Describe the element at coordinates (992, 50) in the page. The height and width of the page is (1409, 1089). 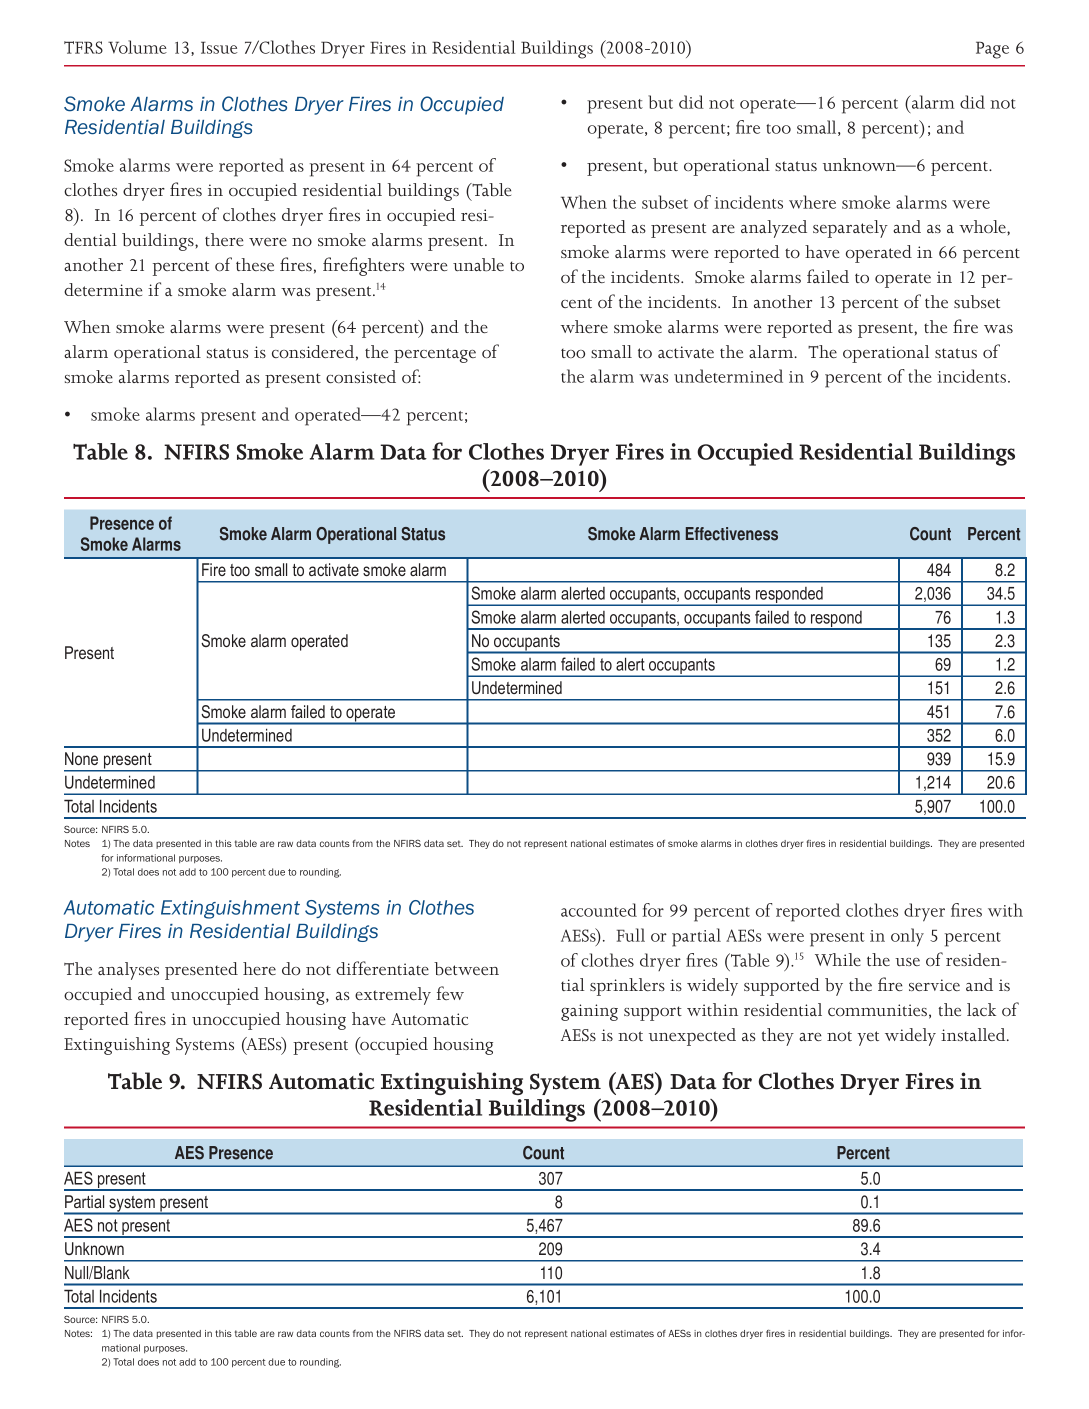
I see `Page` at that location.
